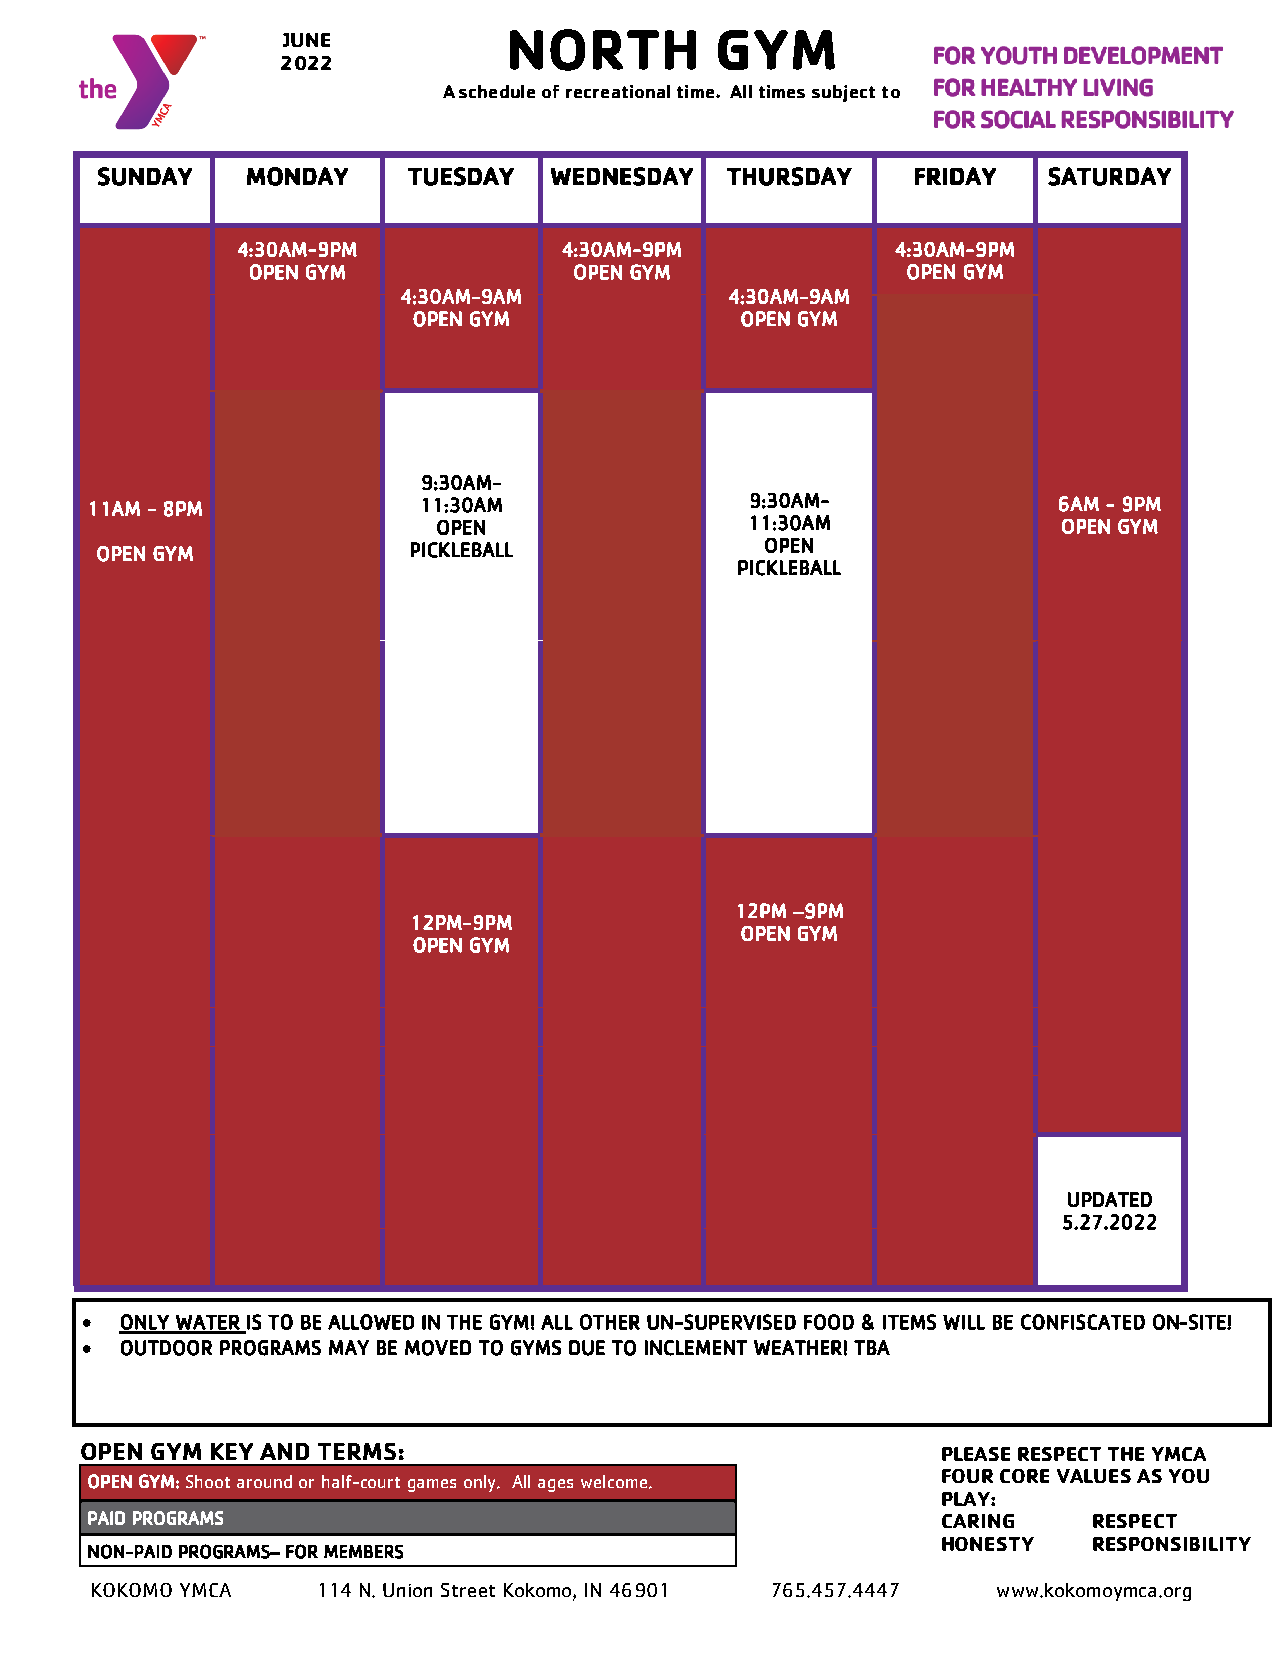 The height and width of the screenshot is (1662, 1284). I want to click on HONESTY, so click(988, 1544).
